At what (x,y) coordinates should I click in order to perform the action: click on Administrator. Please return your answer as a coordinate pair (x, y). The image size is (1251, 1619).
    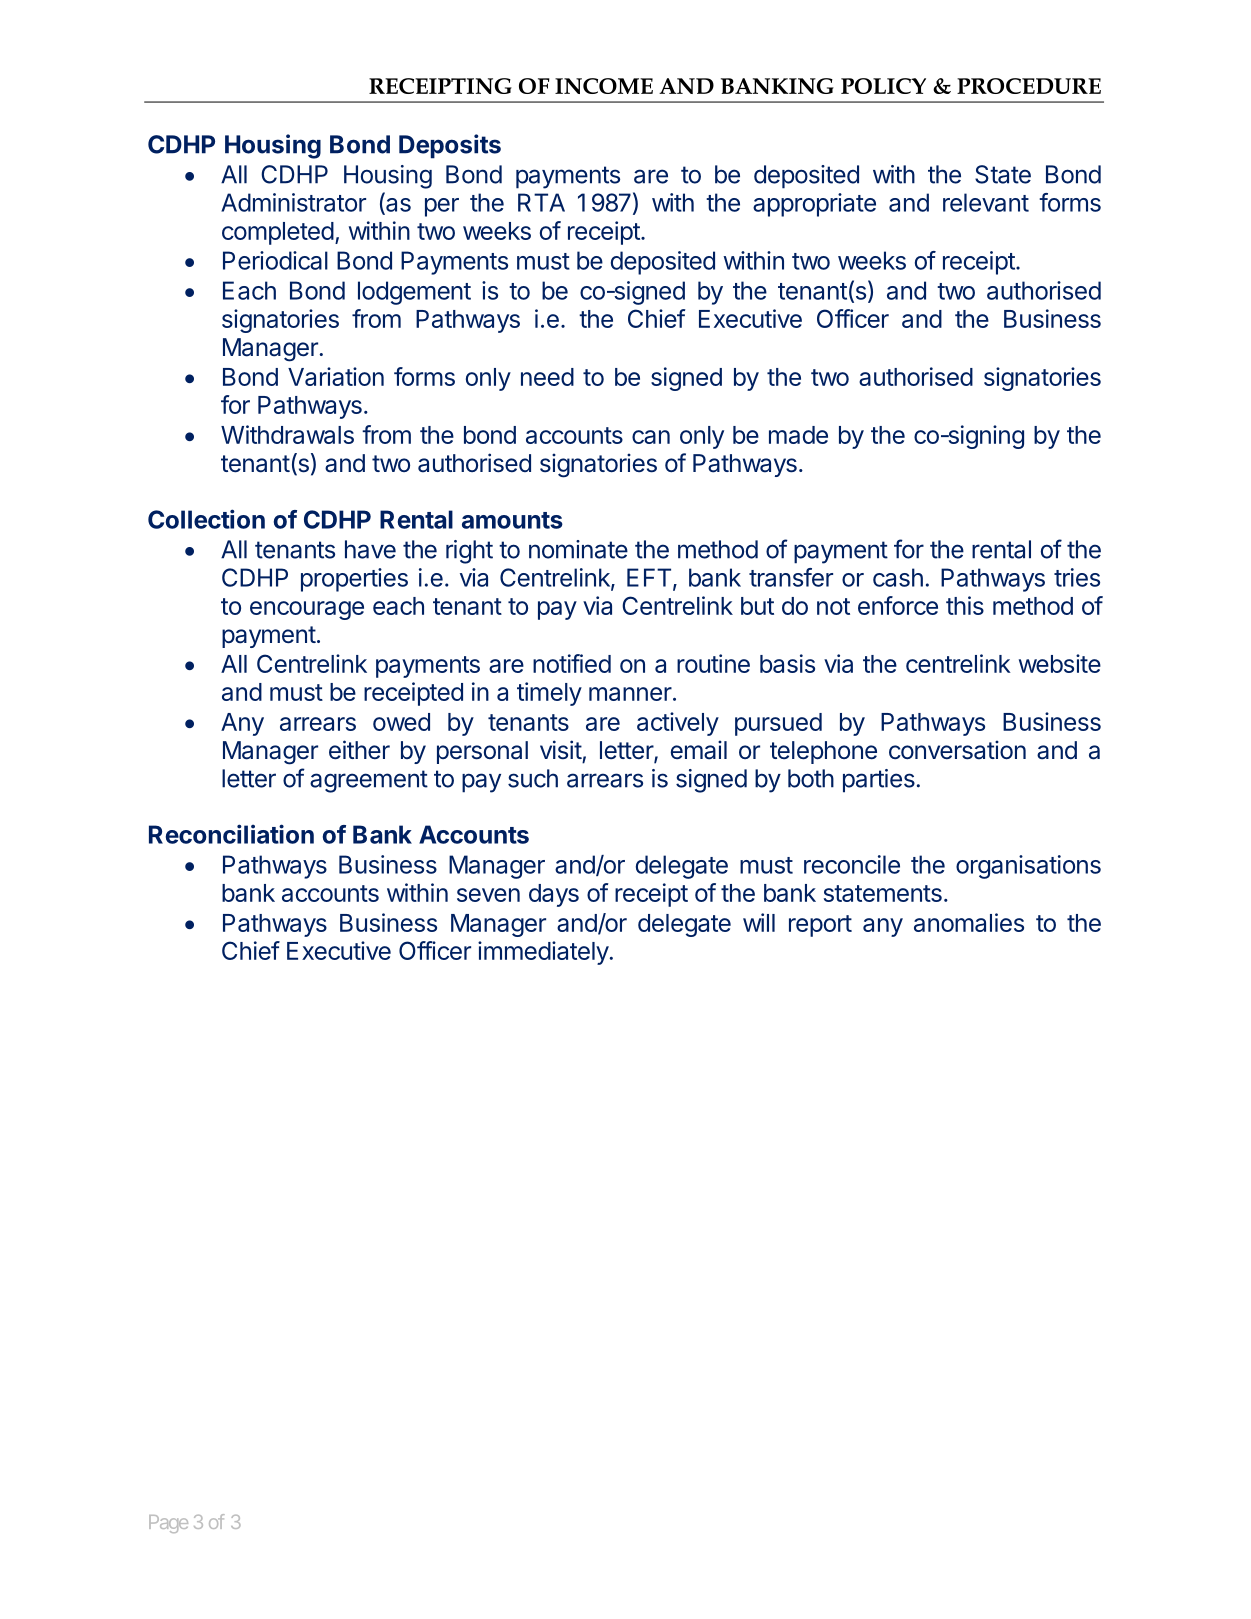
    Looking at the image, I should click on (293, 202).
